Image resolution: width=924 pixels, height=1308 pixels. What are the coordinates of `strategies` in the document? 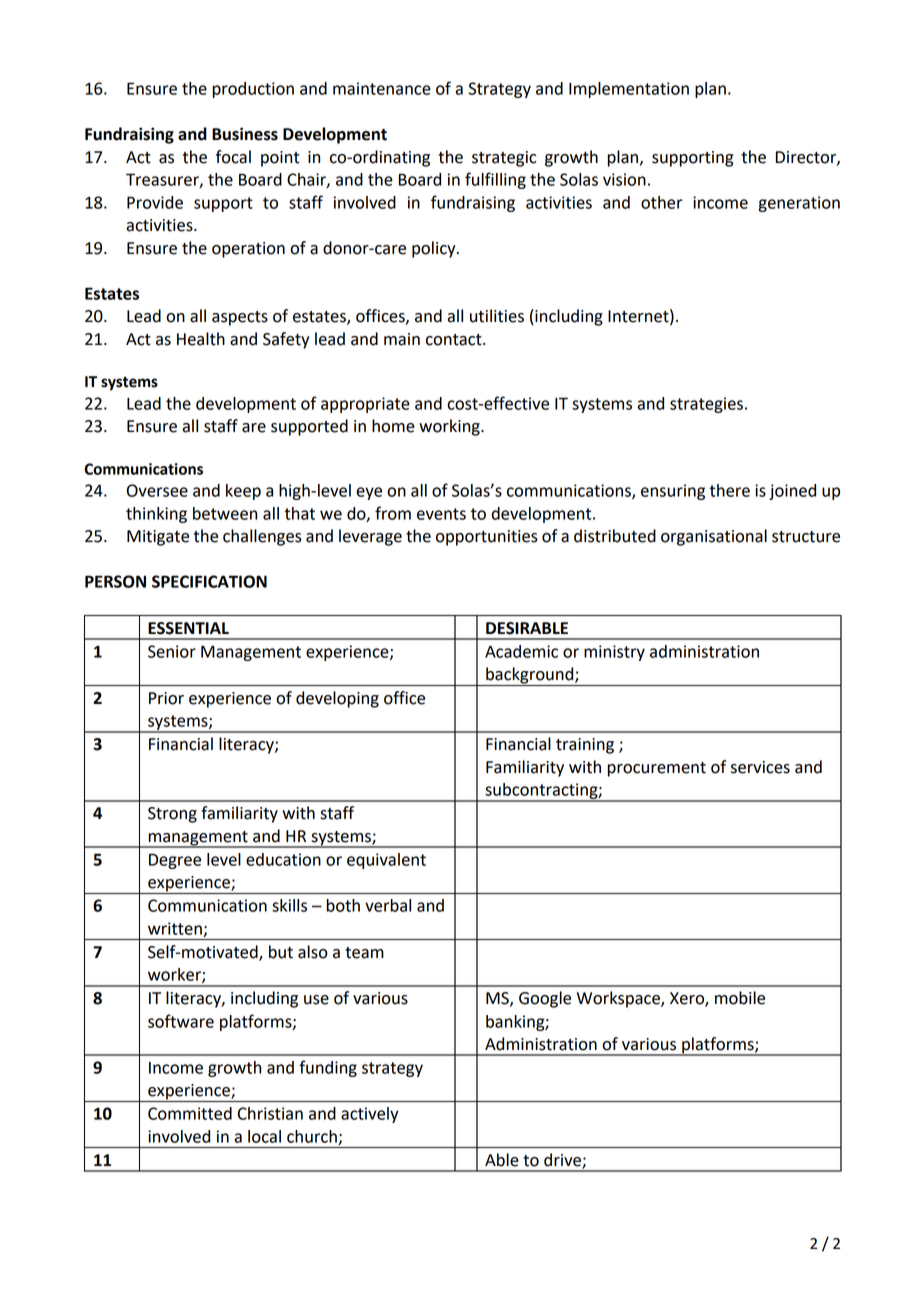 It's located at (706, 405).
